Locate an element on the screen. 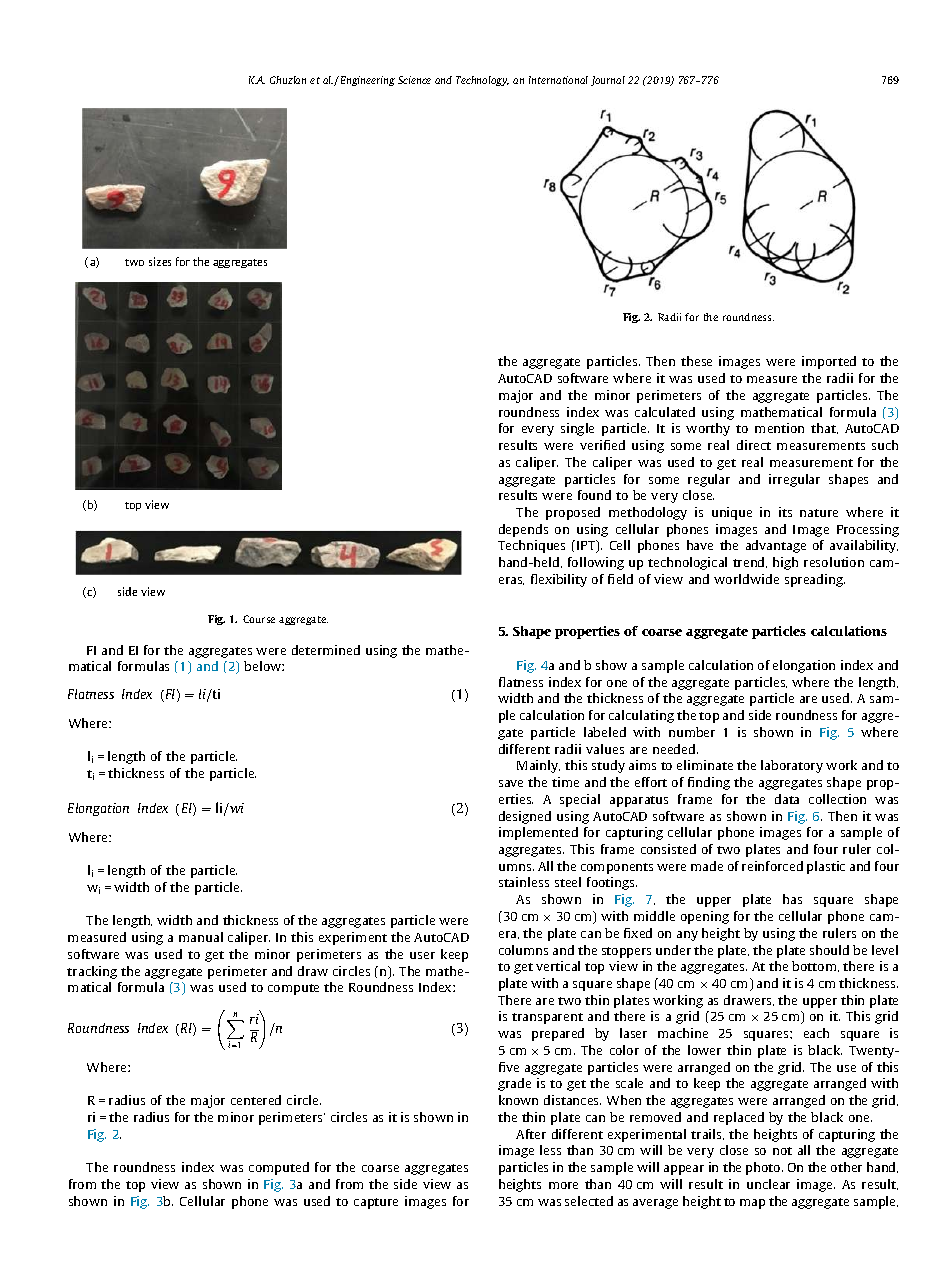 This screenshot has height=1270, width=952. Technology is located at coordinates (482, 81).
